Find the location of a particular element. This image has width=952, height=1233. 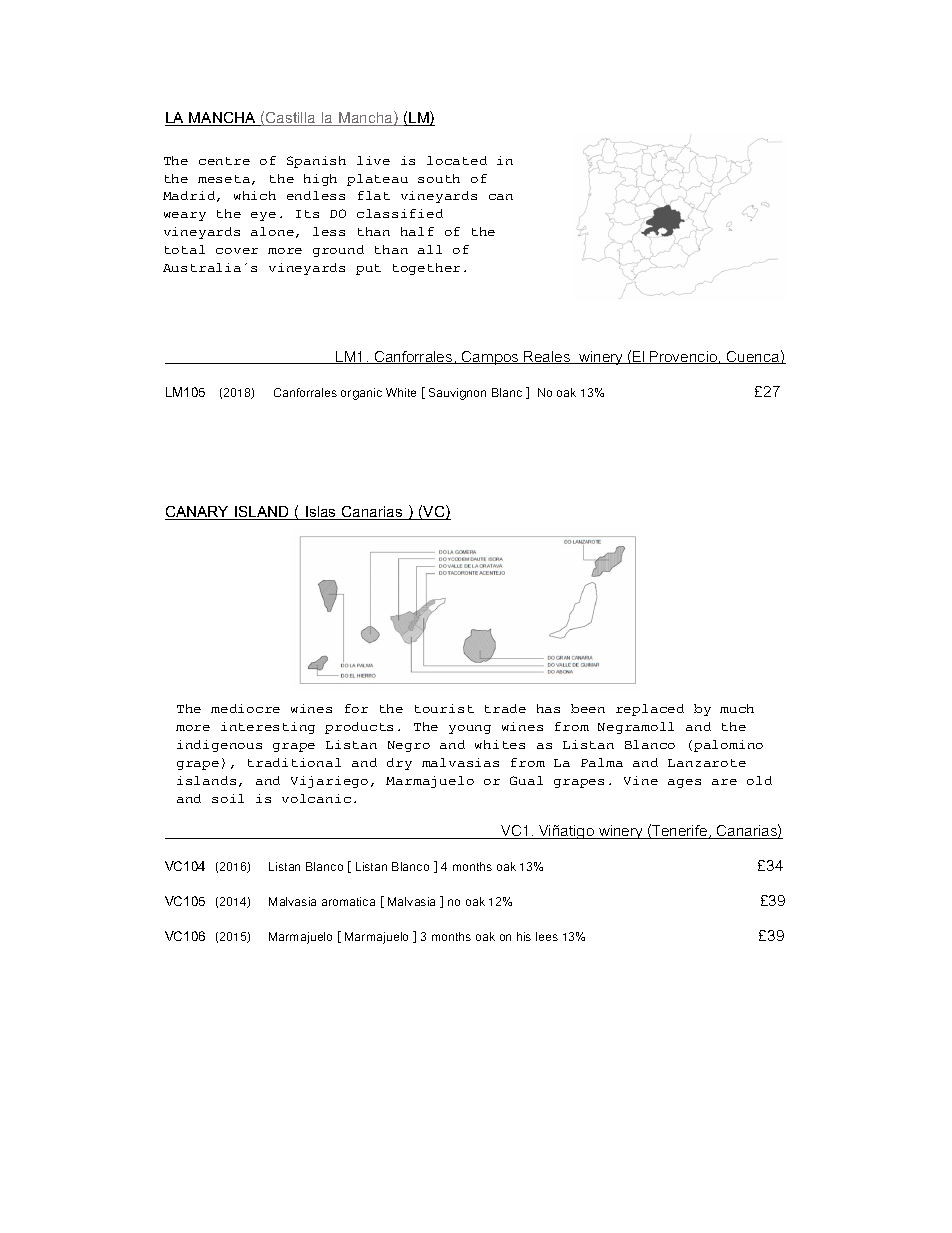

Sauvignon is located at coordinates (457, 394).
